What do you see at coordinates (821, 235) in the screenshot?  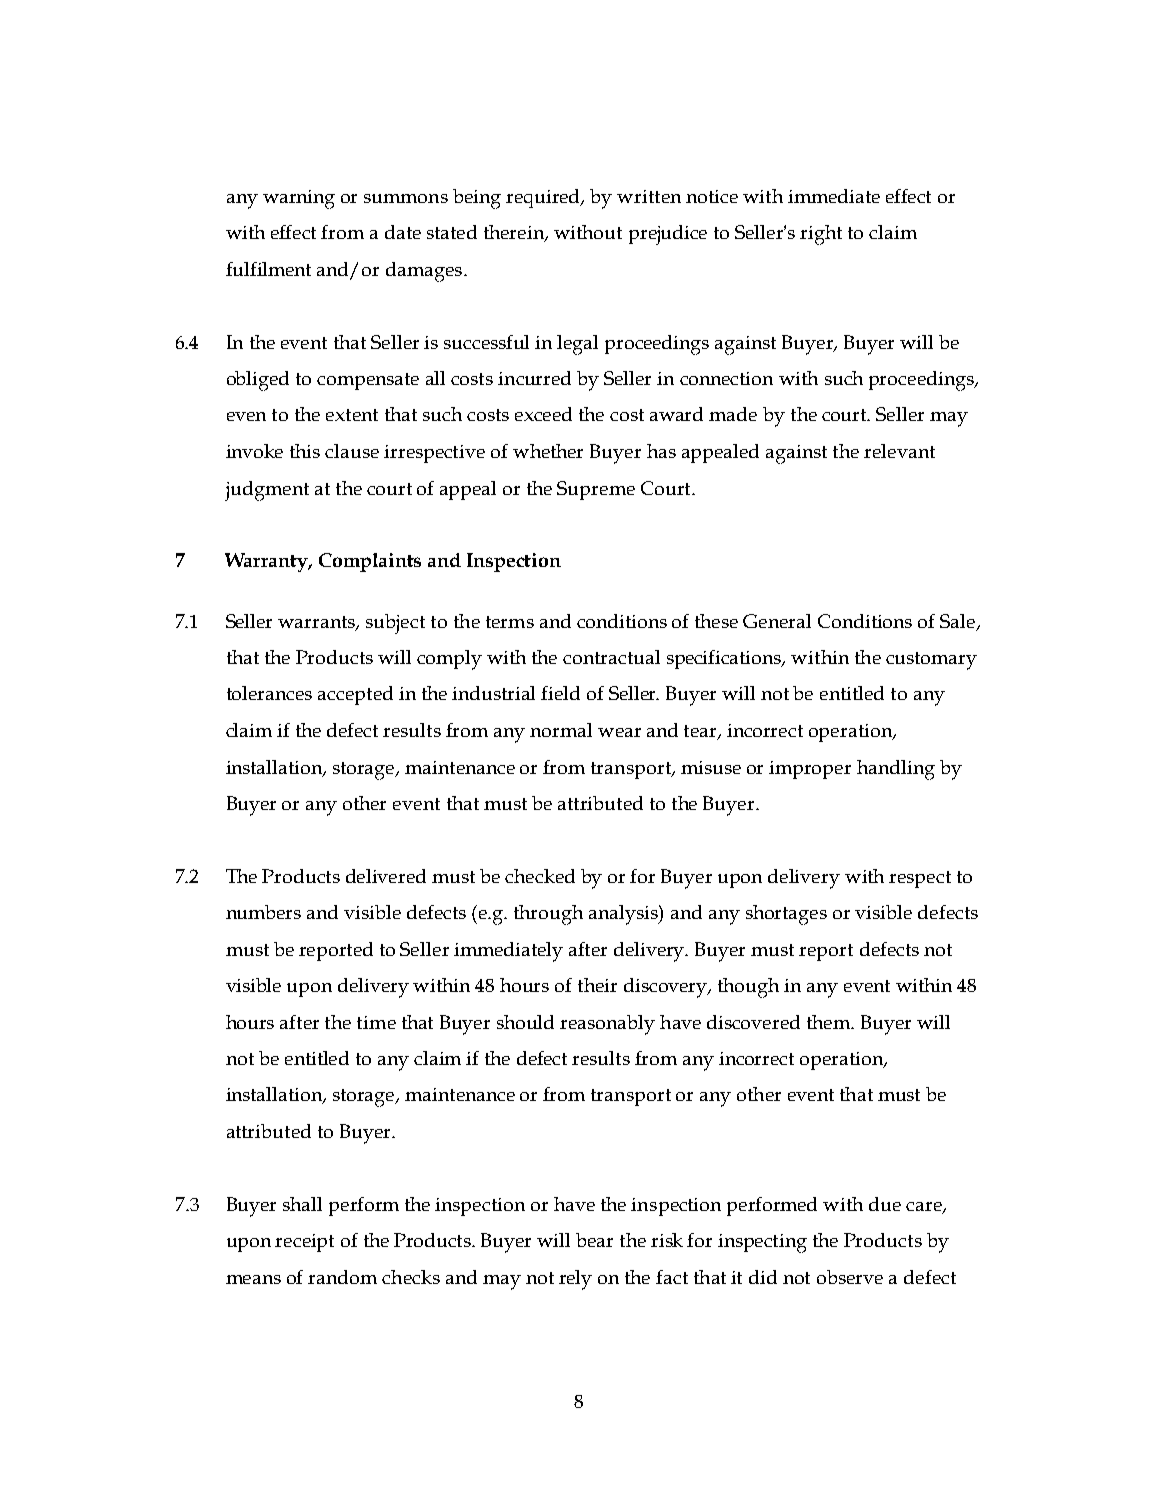 I see `right` at bounding box center [821, 235].
